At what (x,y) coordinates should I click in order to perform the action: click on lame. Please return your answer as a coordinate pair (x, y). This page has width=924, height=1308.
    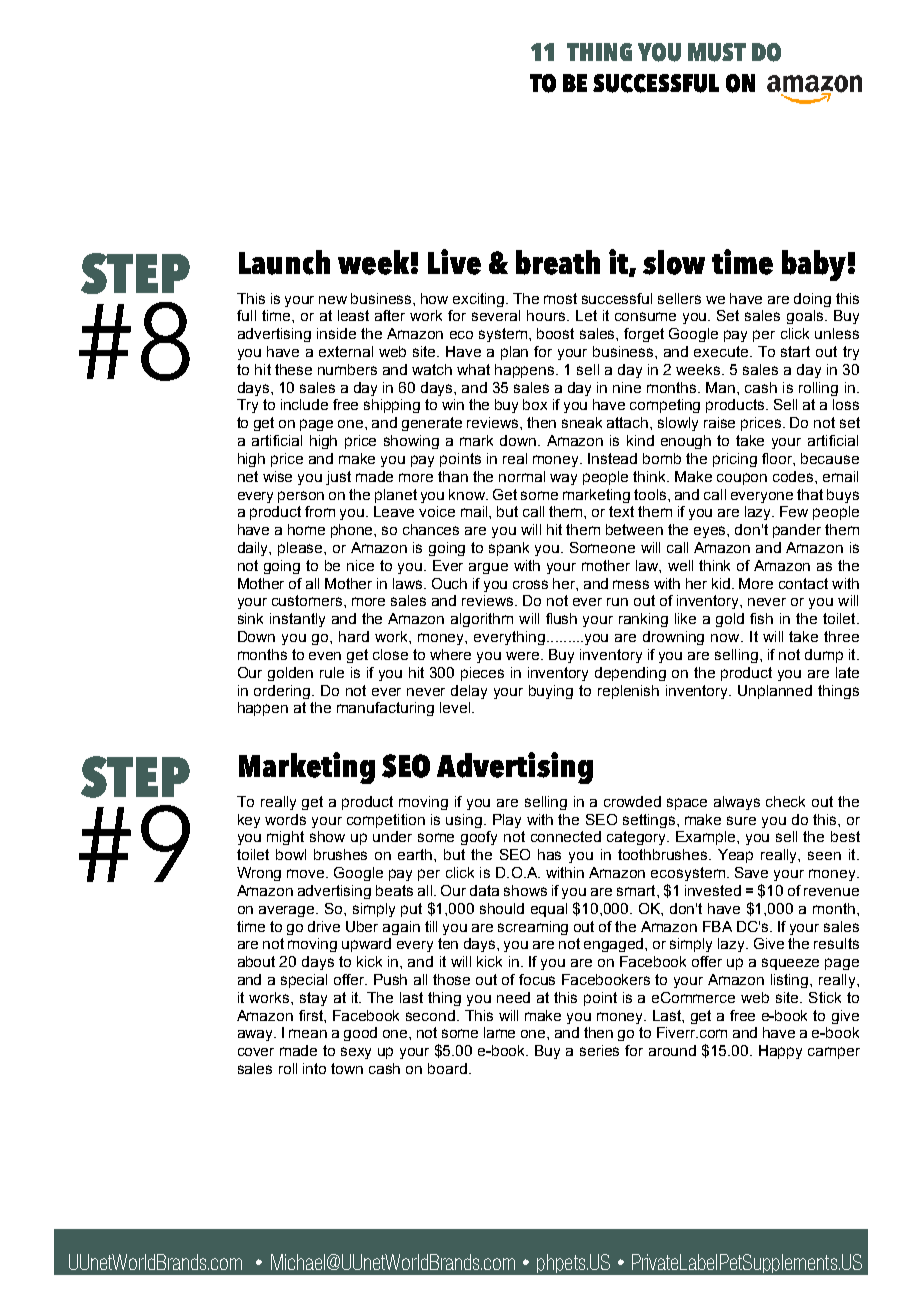
    Looking at the image, I should click on (499, 1032).
